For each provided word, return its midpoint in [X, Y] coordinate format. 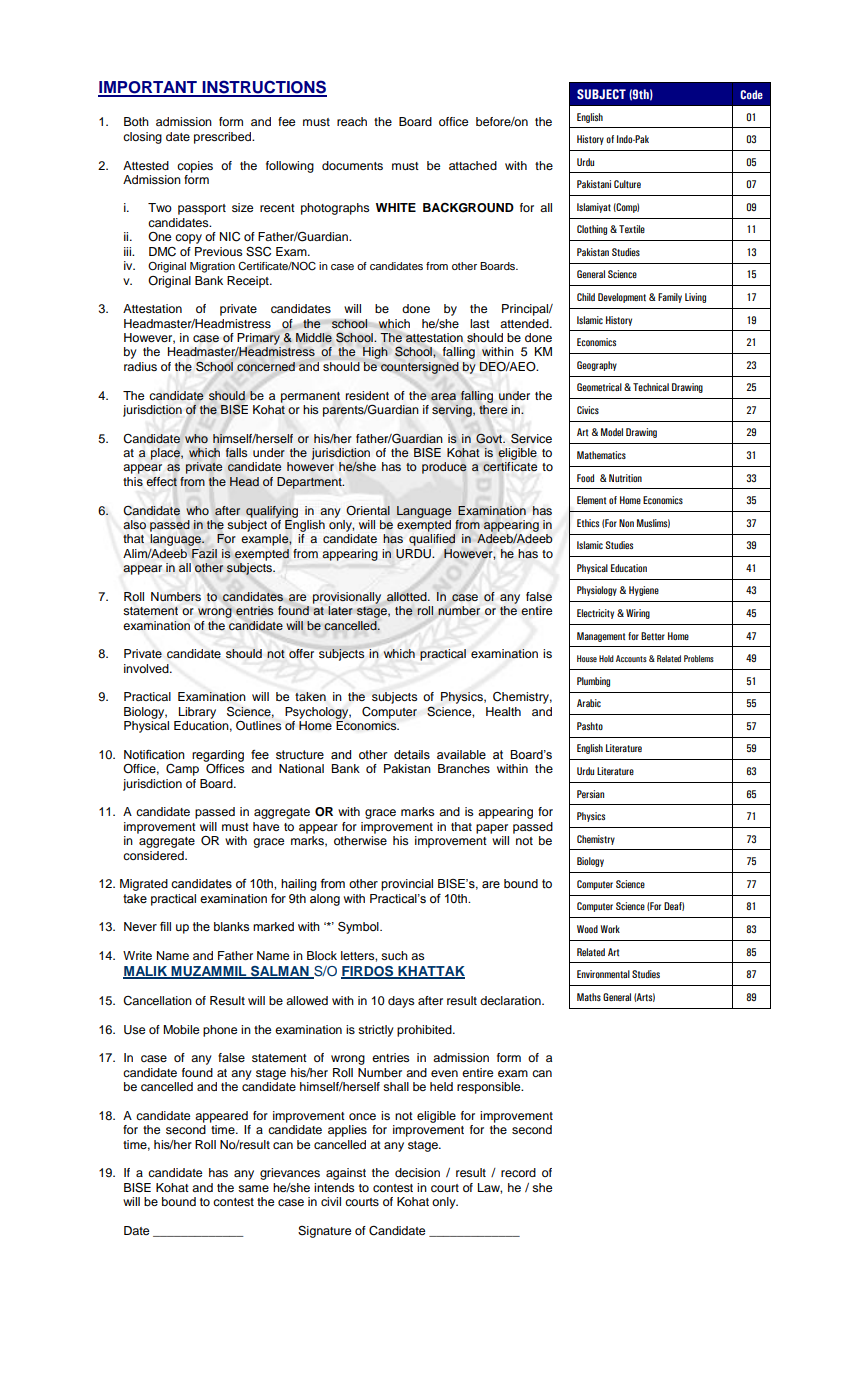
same [253, 1188]
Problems [699, 658]
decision [417, 1172]
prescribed [223, 138]
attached [473, 165]
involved [147, 668]
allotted [408, 597]
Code [751, 94]
